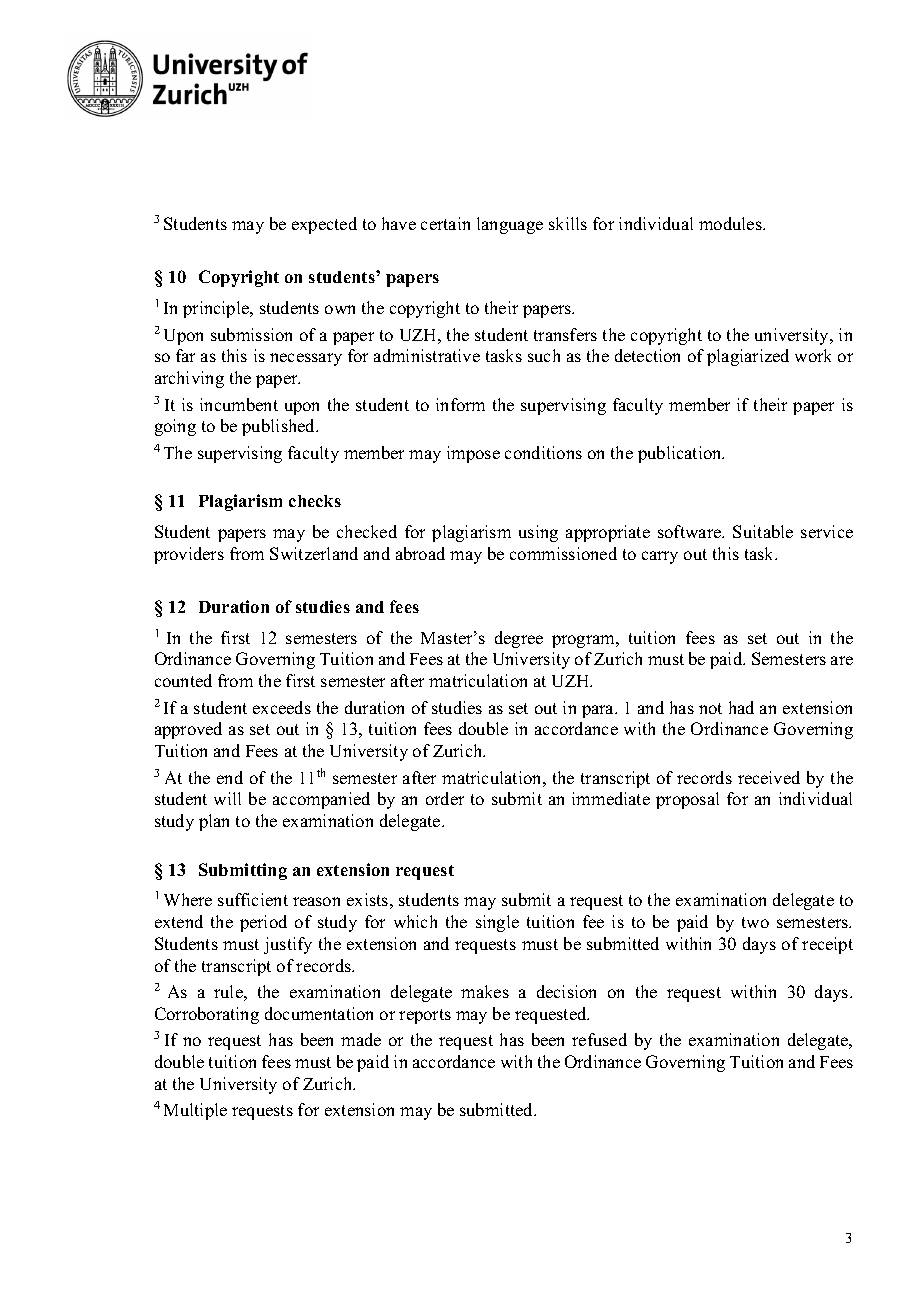  Describe the element at coordinates (538, 533) in the document. I see `using` at that location.
